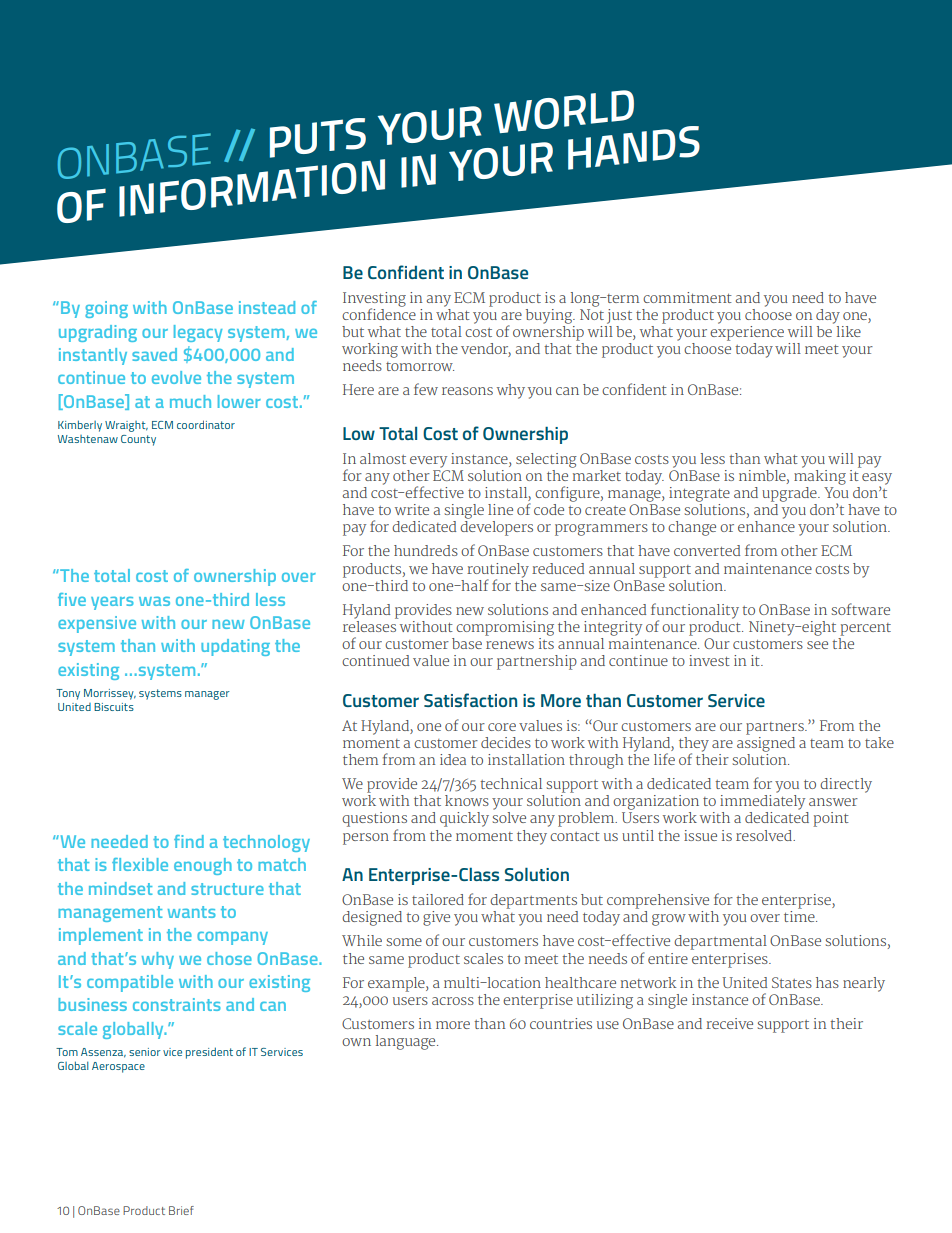  I want to click on across, so click(453, 1001).
